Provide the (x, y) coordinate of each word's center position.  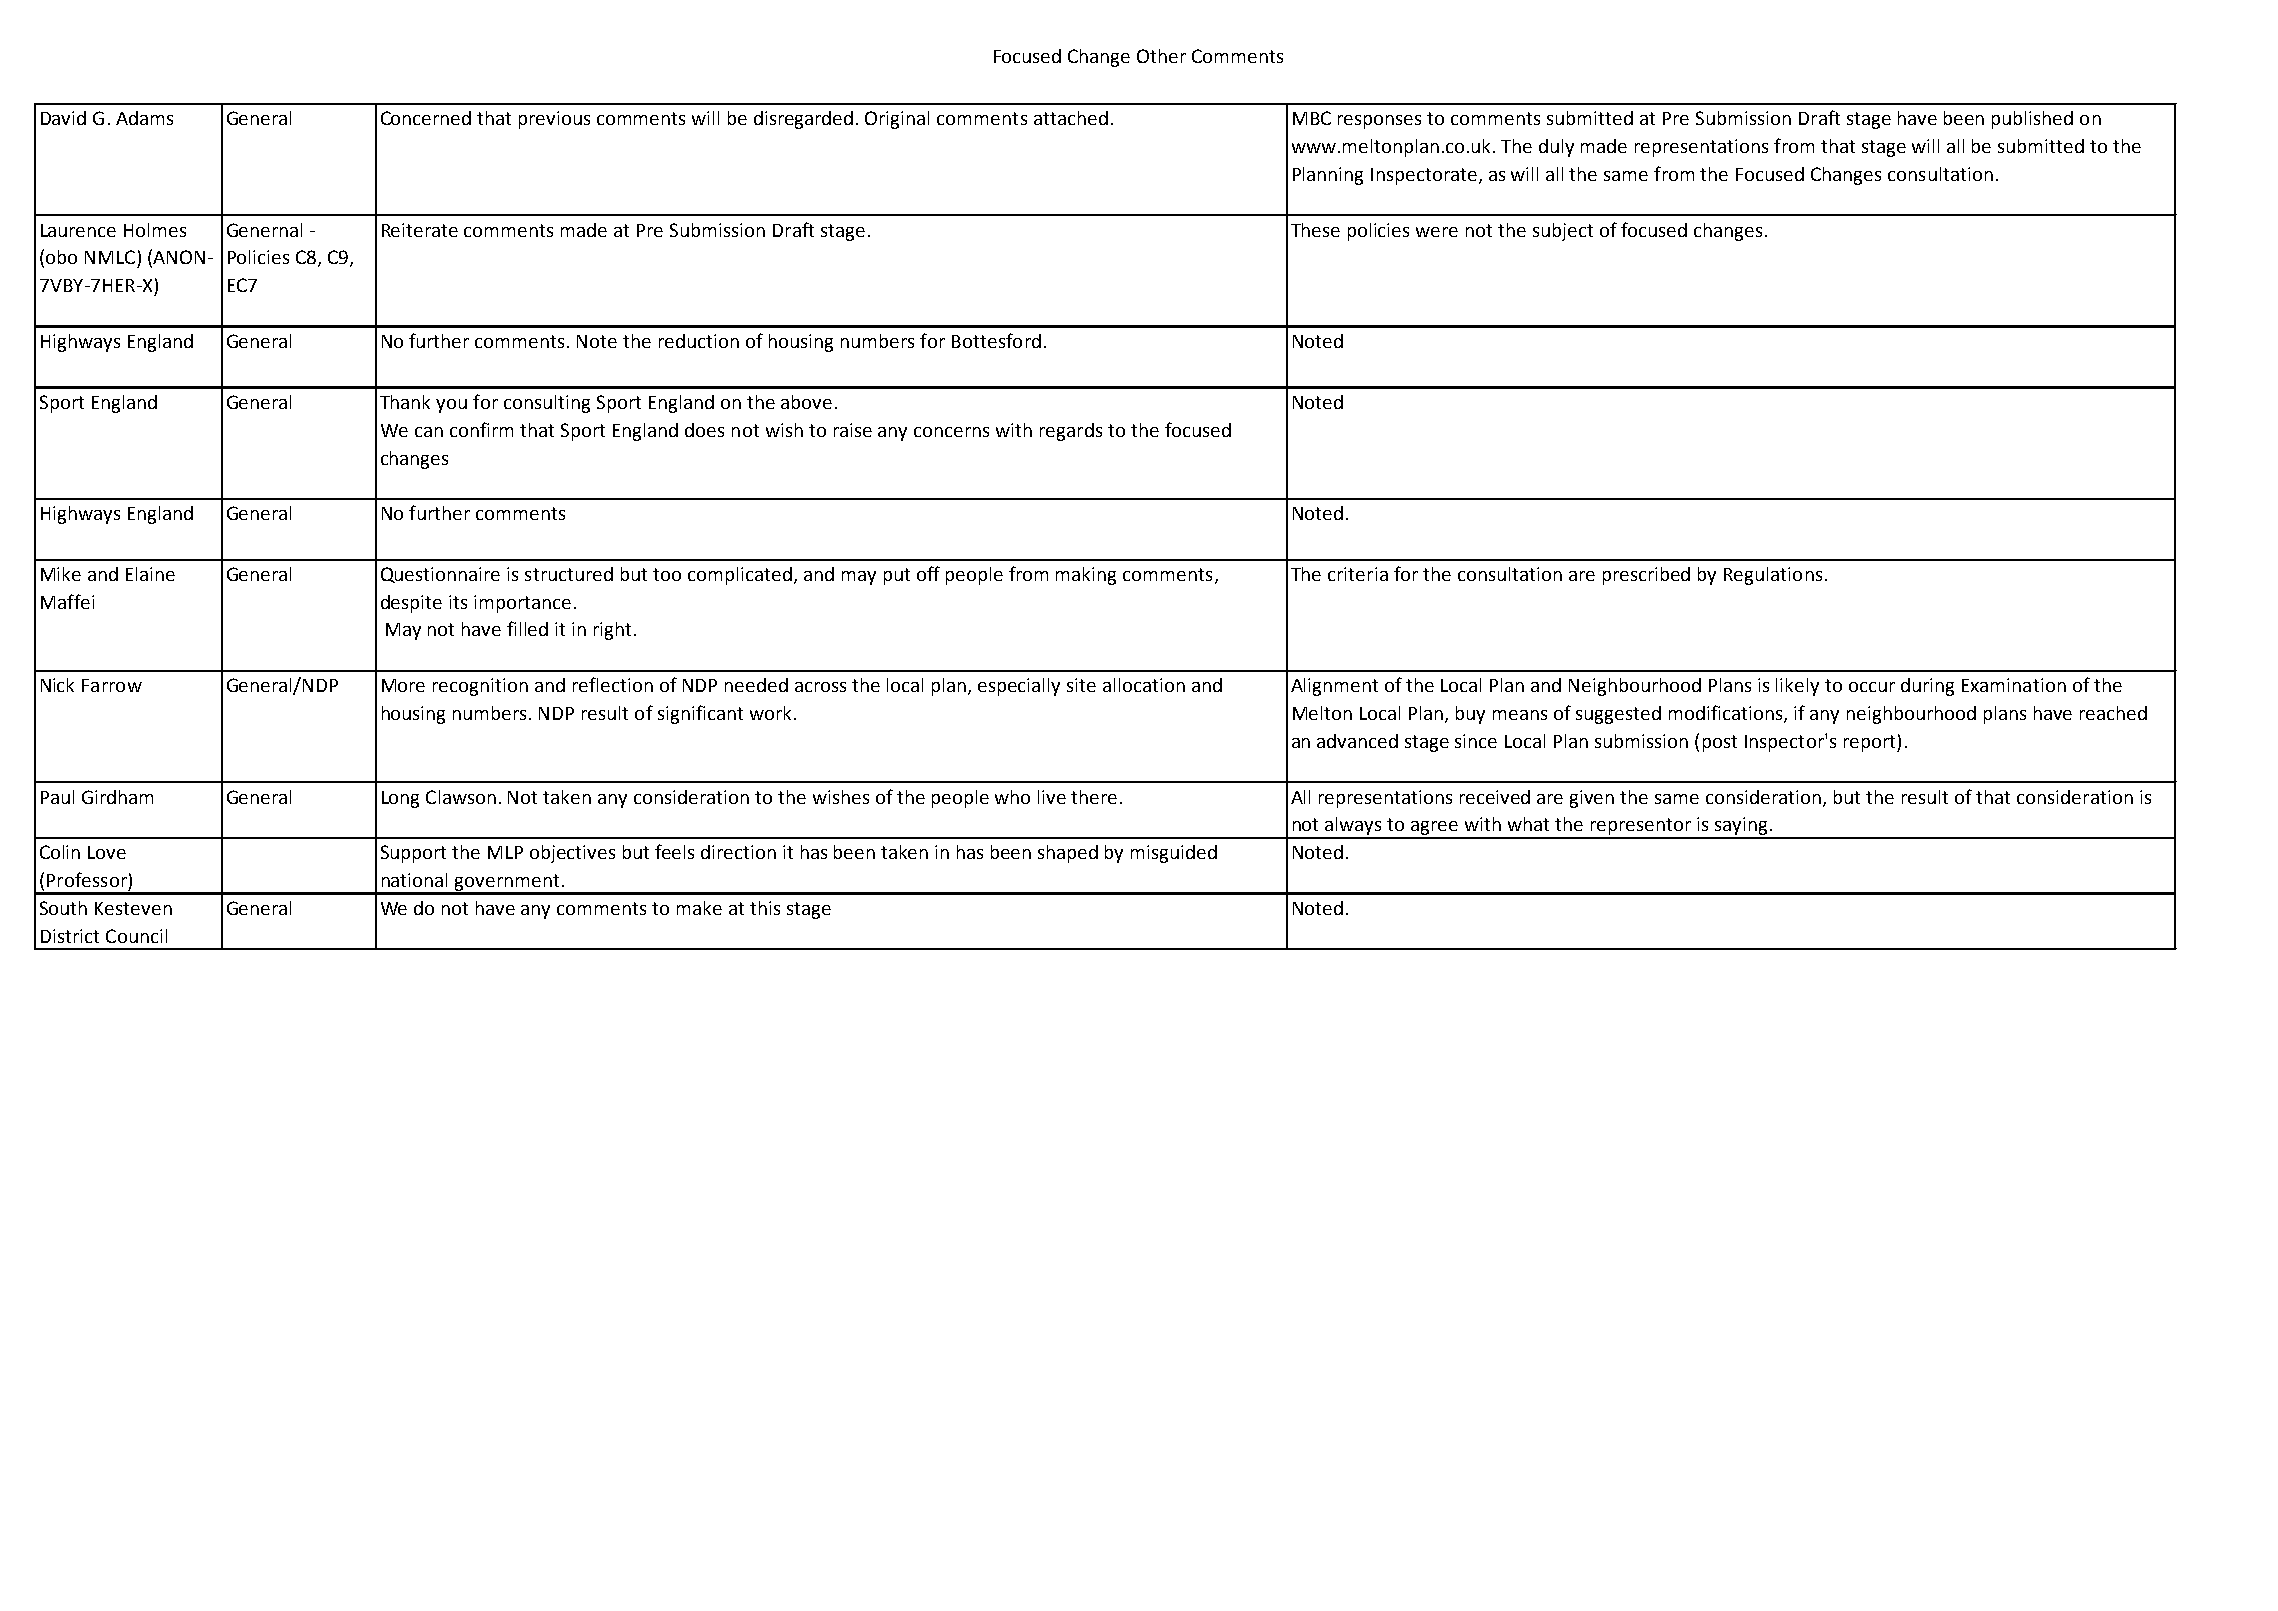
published (2032, 120)
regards (1071, 432)
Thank (405, 402)
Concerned (426, 118)
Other (1161, 56)
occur (1872, 687)
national (414, 880)
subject (1563, 232)
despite (411, 604)
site (1081, 685)
